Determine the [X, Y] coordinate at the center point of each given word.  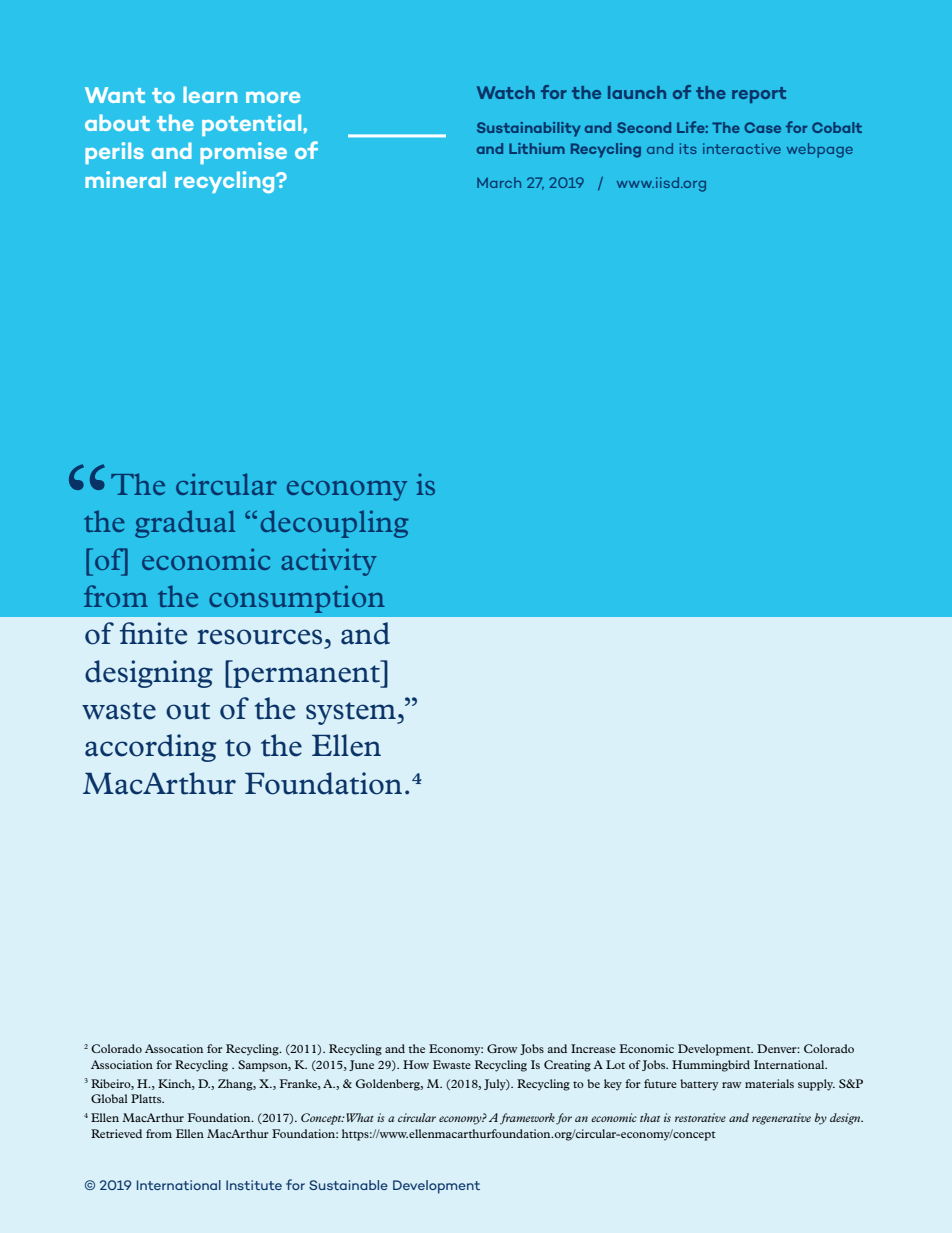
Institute [254, 1185]
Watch [506, 92]
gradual [185, 524]
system [352, 713]
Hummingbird [711, 1066]
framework [527, 1119]
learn [210, 94]
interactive [742, 148]
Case [762, 127]
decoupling [335, 524]
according [150, 748]
